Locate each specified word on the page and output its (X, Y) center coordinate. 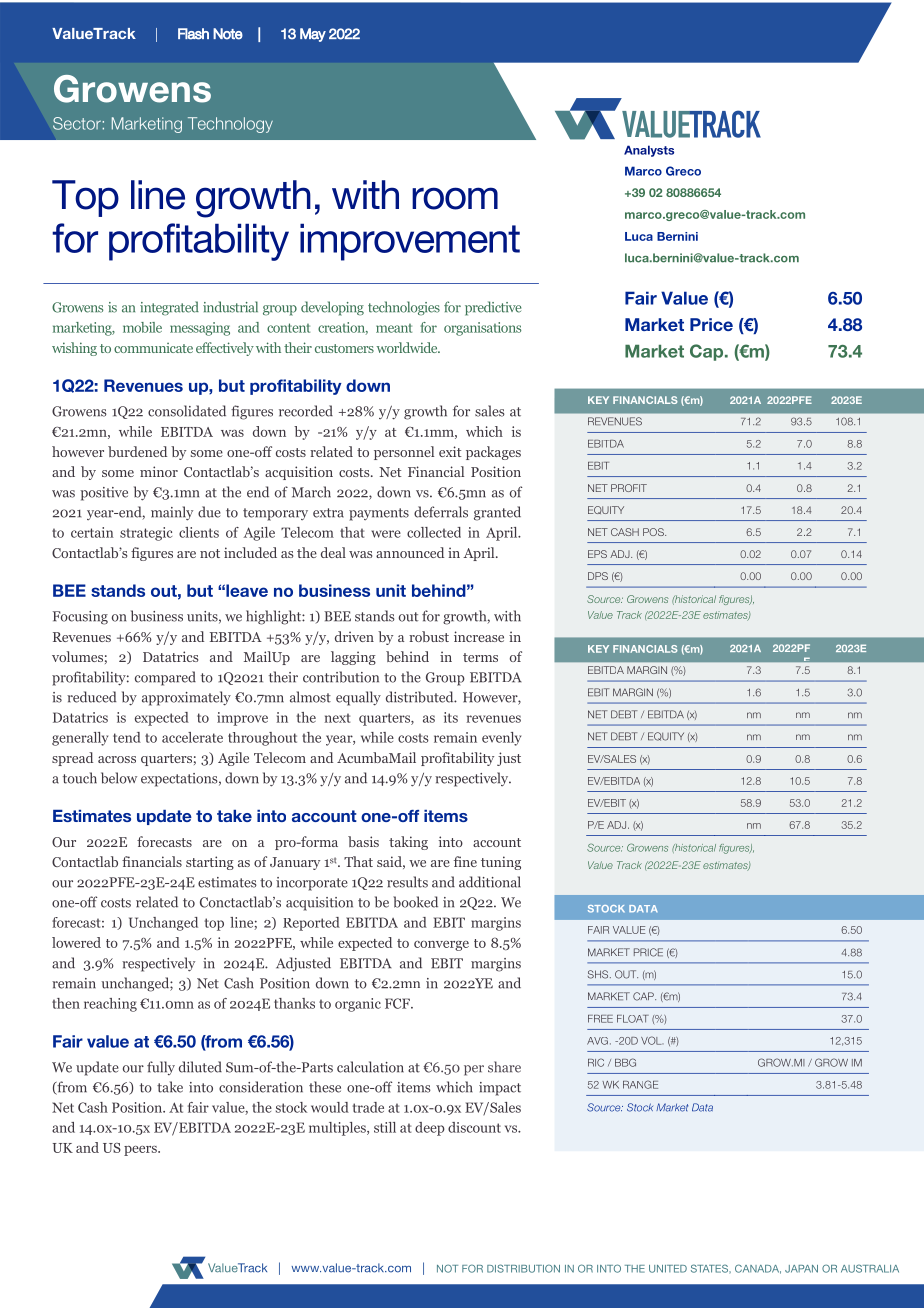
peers (141, 1151)
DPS (598, 576)
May (313, 35)
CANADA (758, 1269)
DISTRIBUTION (523, 1268)
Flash (193, 34)
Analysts (649, 151)
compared (165, 678)
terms (480, 657)
